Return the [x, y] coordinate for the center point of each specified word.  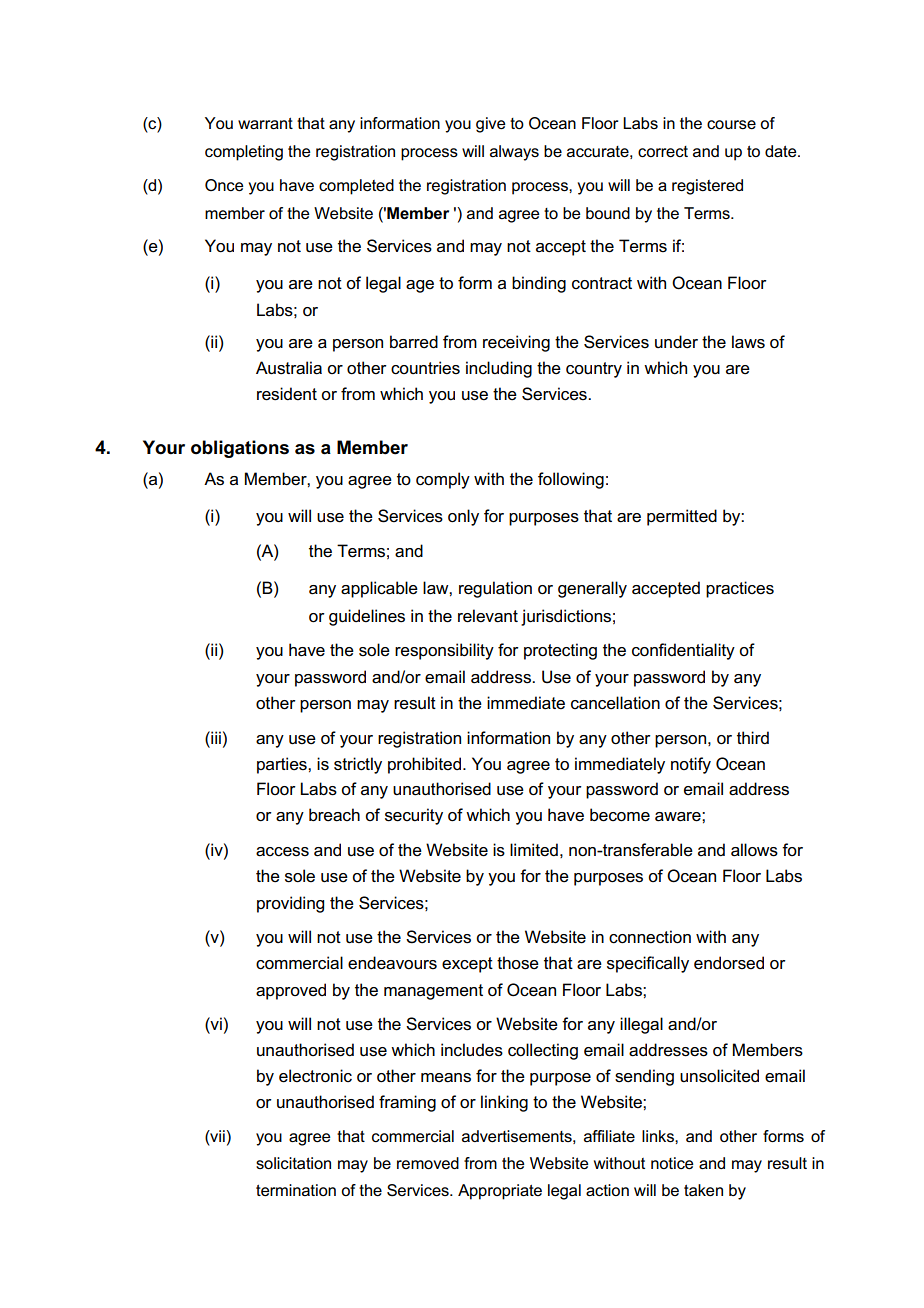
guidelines [367, 617]
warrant [265, 123]
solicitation [293, 1163]
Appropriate [500, 1192]
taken [703, 1190]
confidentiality [683, 651]
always [514, 153]
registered [707, 187]
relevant [488, 616]
